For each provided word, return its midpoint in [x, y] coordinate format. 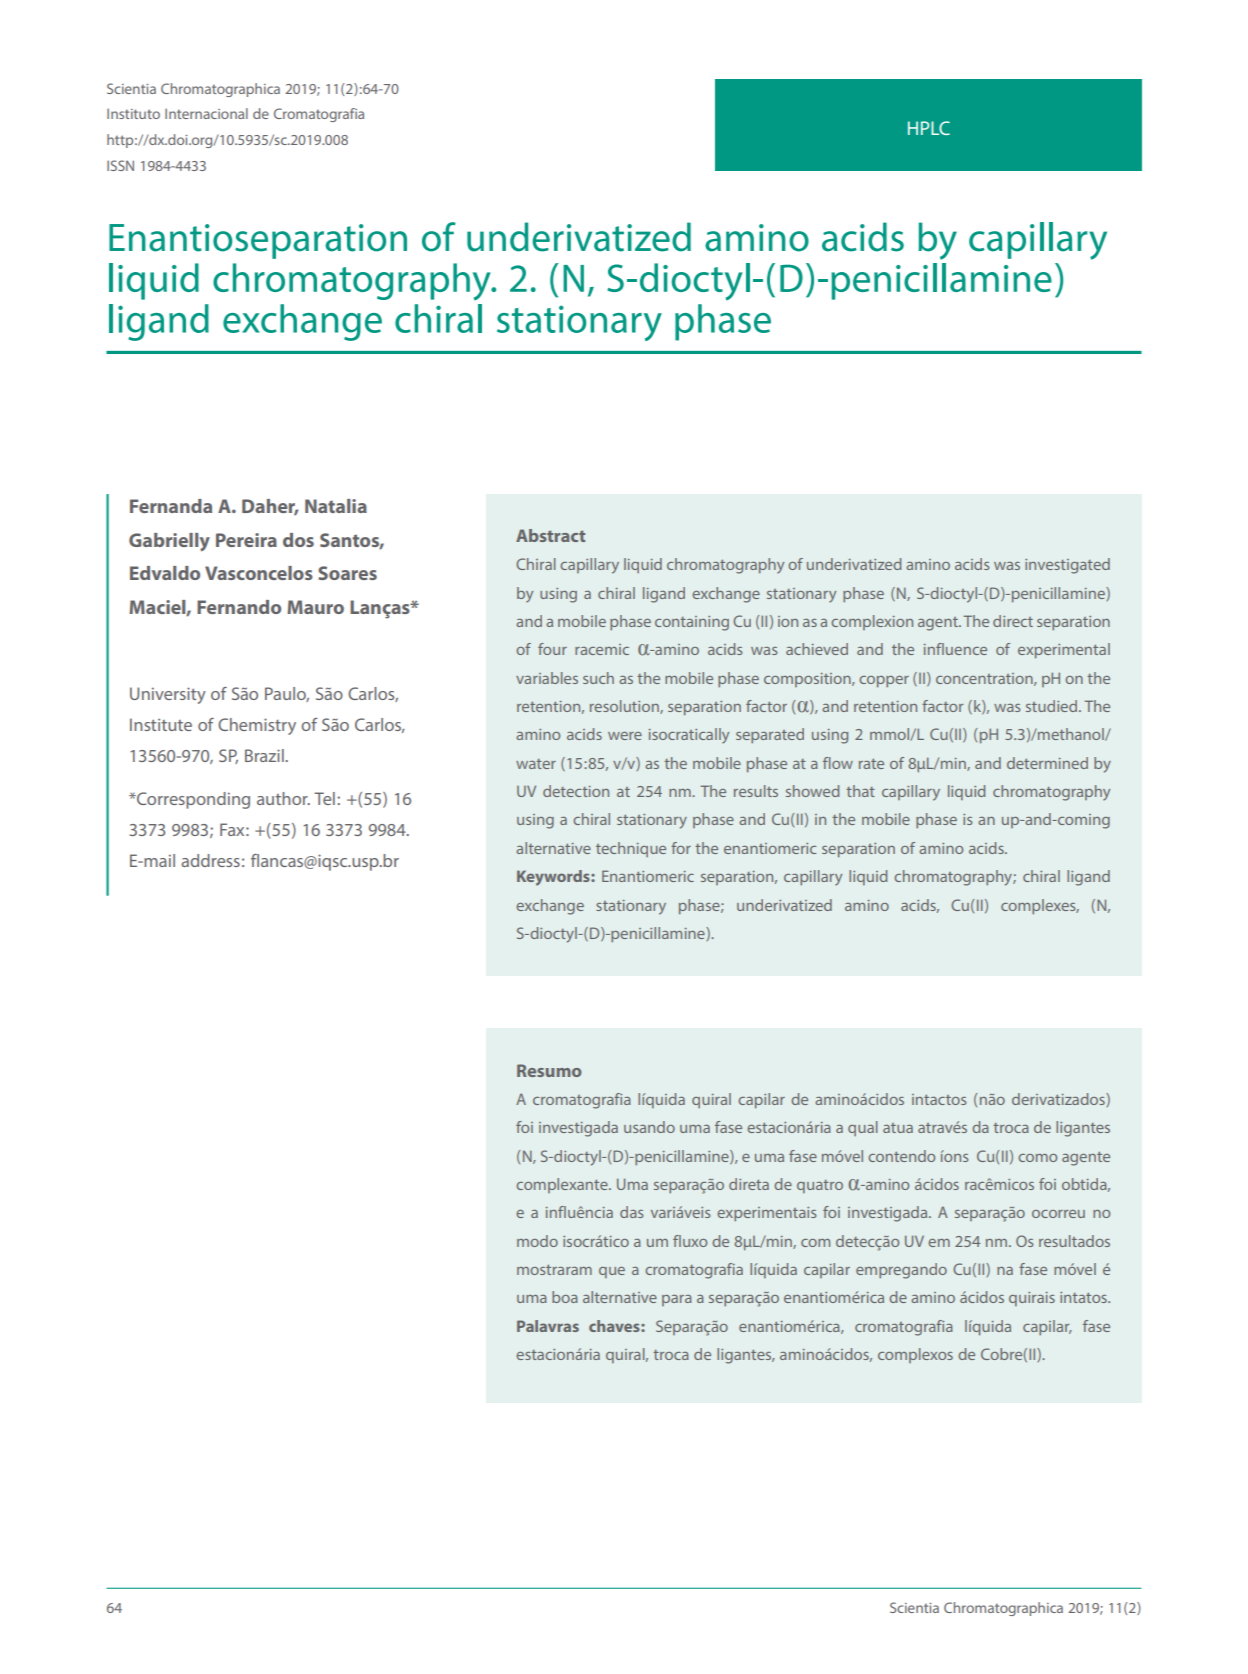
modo [537, 1241]
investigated [1067, 566]
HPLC [929, 128]
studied [1053, 706]
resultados [1074, 1241]
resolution [625, 707]
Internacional [206, 113]
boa [565, 1297]
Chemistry [257, 726]
